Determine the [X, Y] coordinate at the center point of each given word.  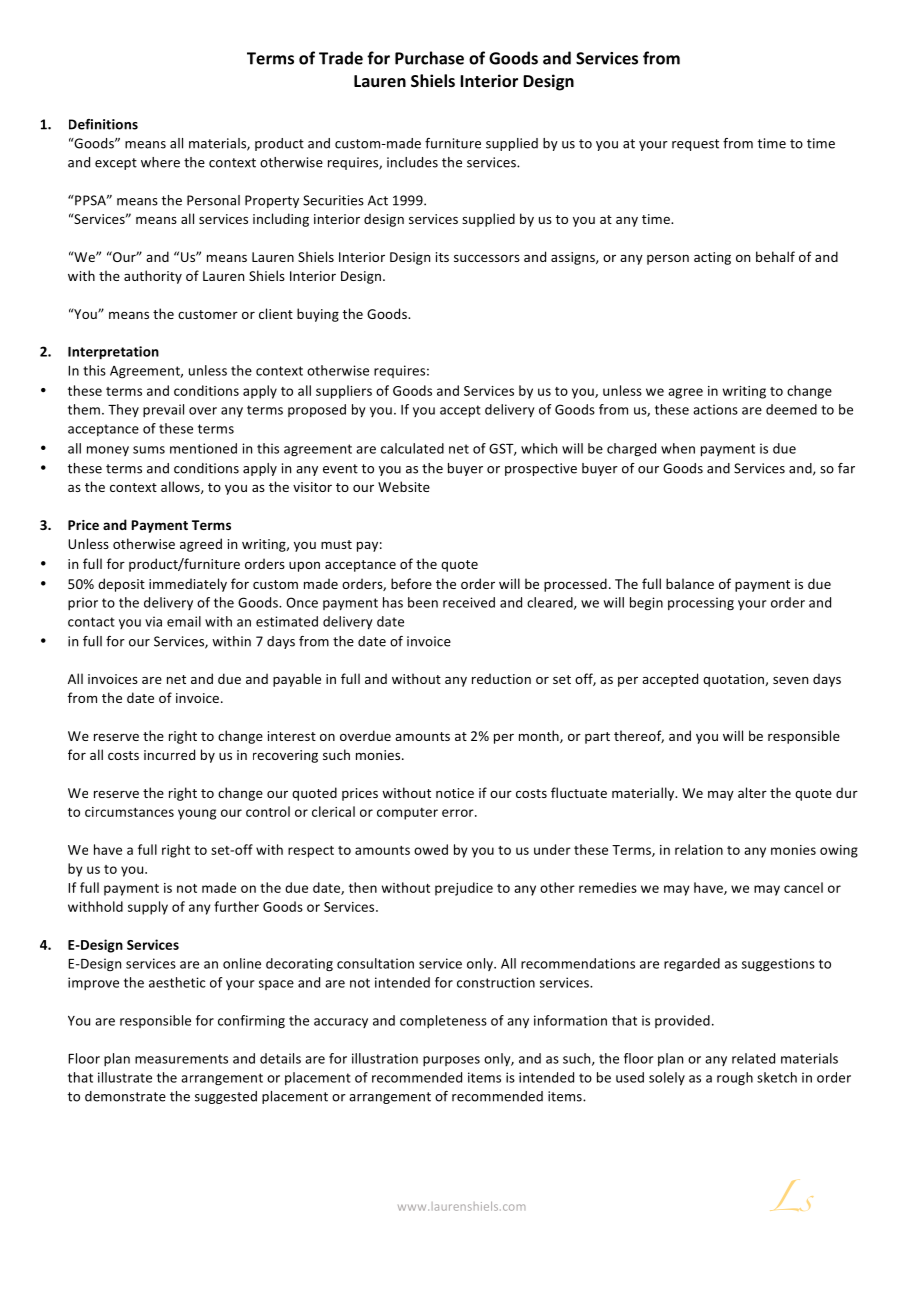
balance [690, 583]
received [469, 602]
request [695, 145]
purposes [451, 1061]
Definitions [103, 124]
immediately [188, 585]
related [753, 1058]
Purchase [429, 58]
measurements [181, 1059]
